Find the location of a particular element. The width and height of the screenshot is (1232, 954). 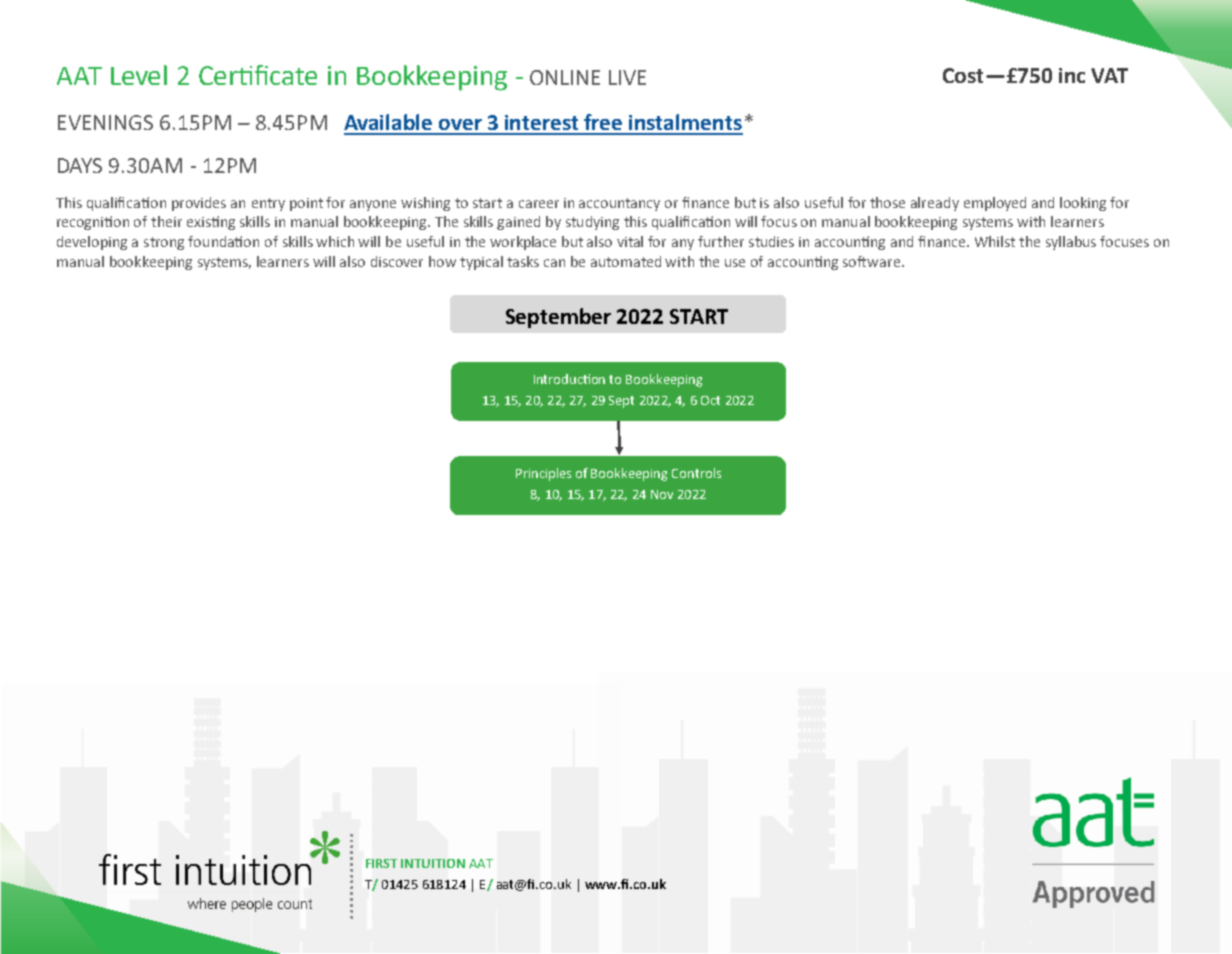

software is located at coordinates (873, 261).
